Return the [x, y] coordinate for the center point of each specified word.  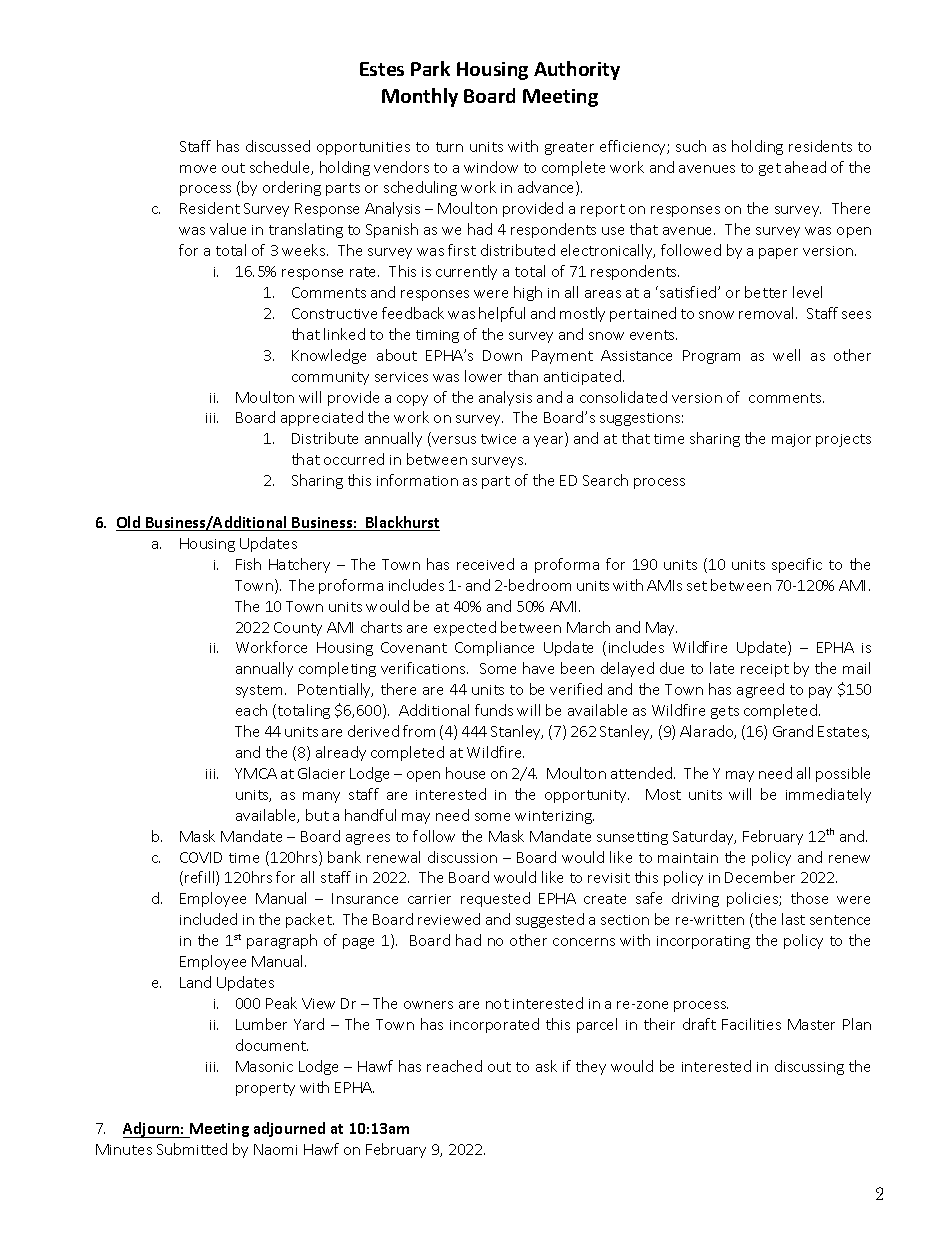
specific [797, 565]
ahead [805, 167]
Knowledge [329, 356]
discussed [278, 146]
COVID [201, 857]
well [786, 355]
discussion [462, 857]
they [591, 1067]
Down [502, 355]
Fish [248, 564]
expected [465, 628]
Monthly [420, 97]
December [760, 877]
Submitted [192, 1149]
